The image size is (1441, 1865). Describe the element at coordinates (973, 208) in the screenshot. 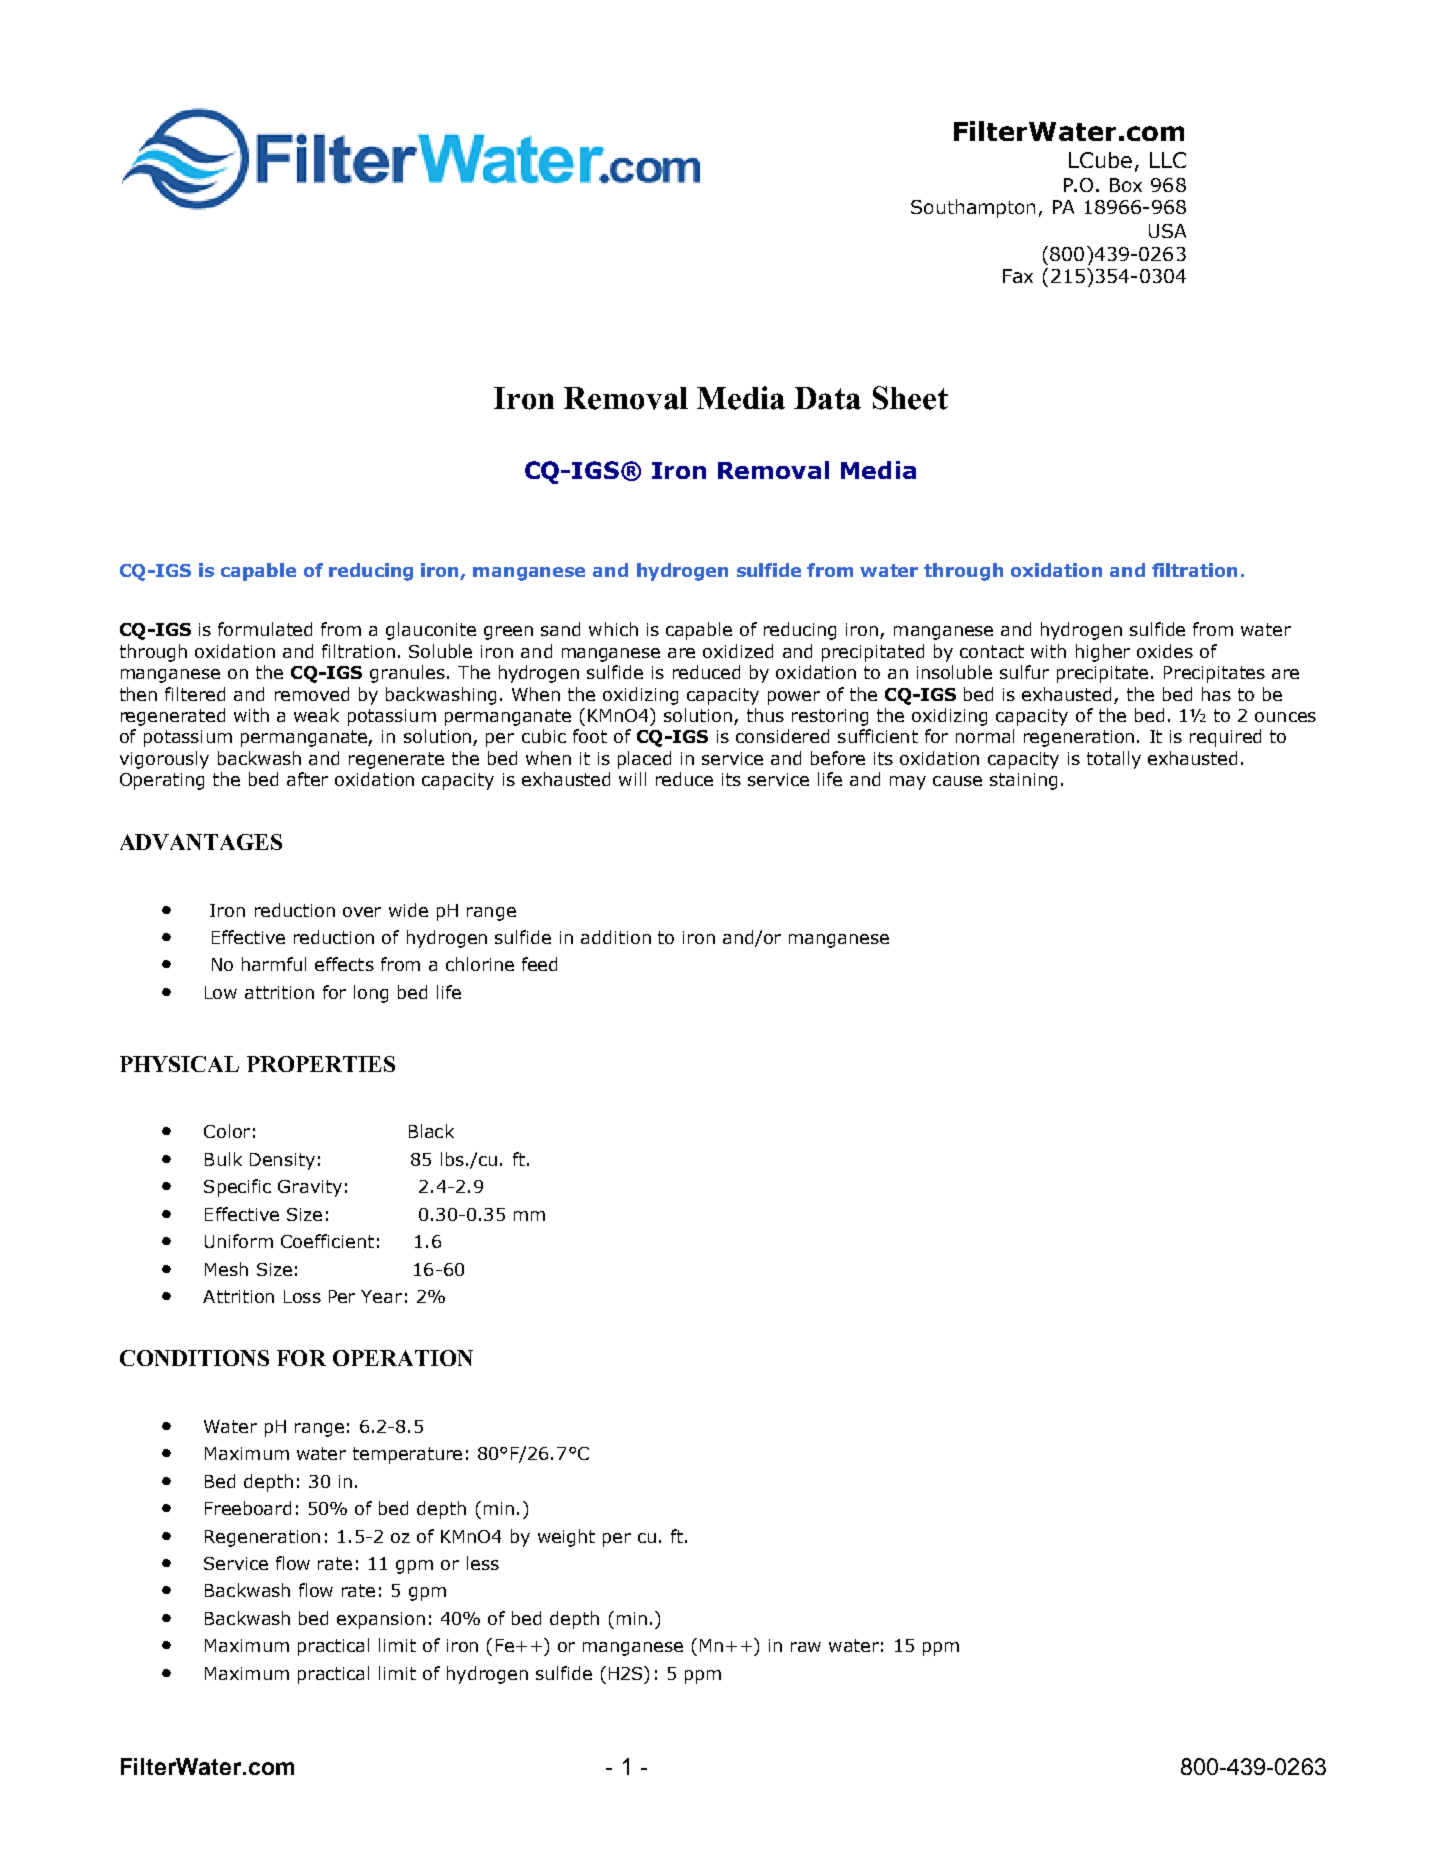

I see `Southampton` at that location.
